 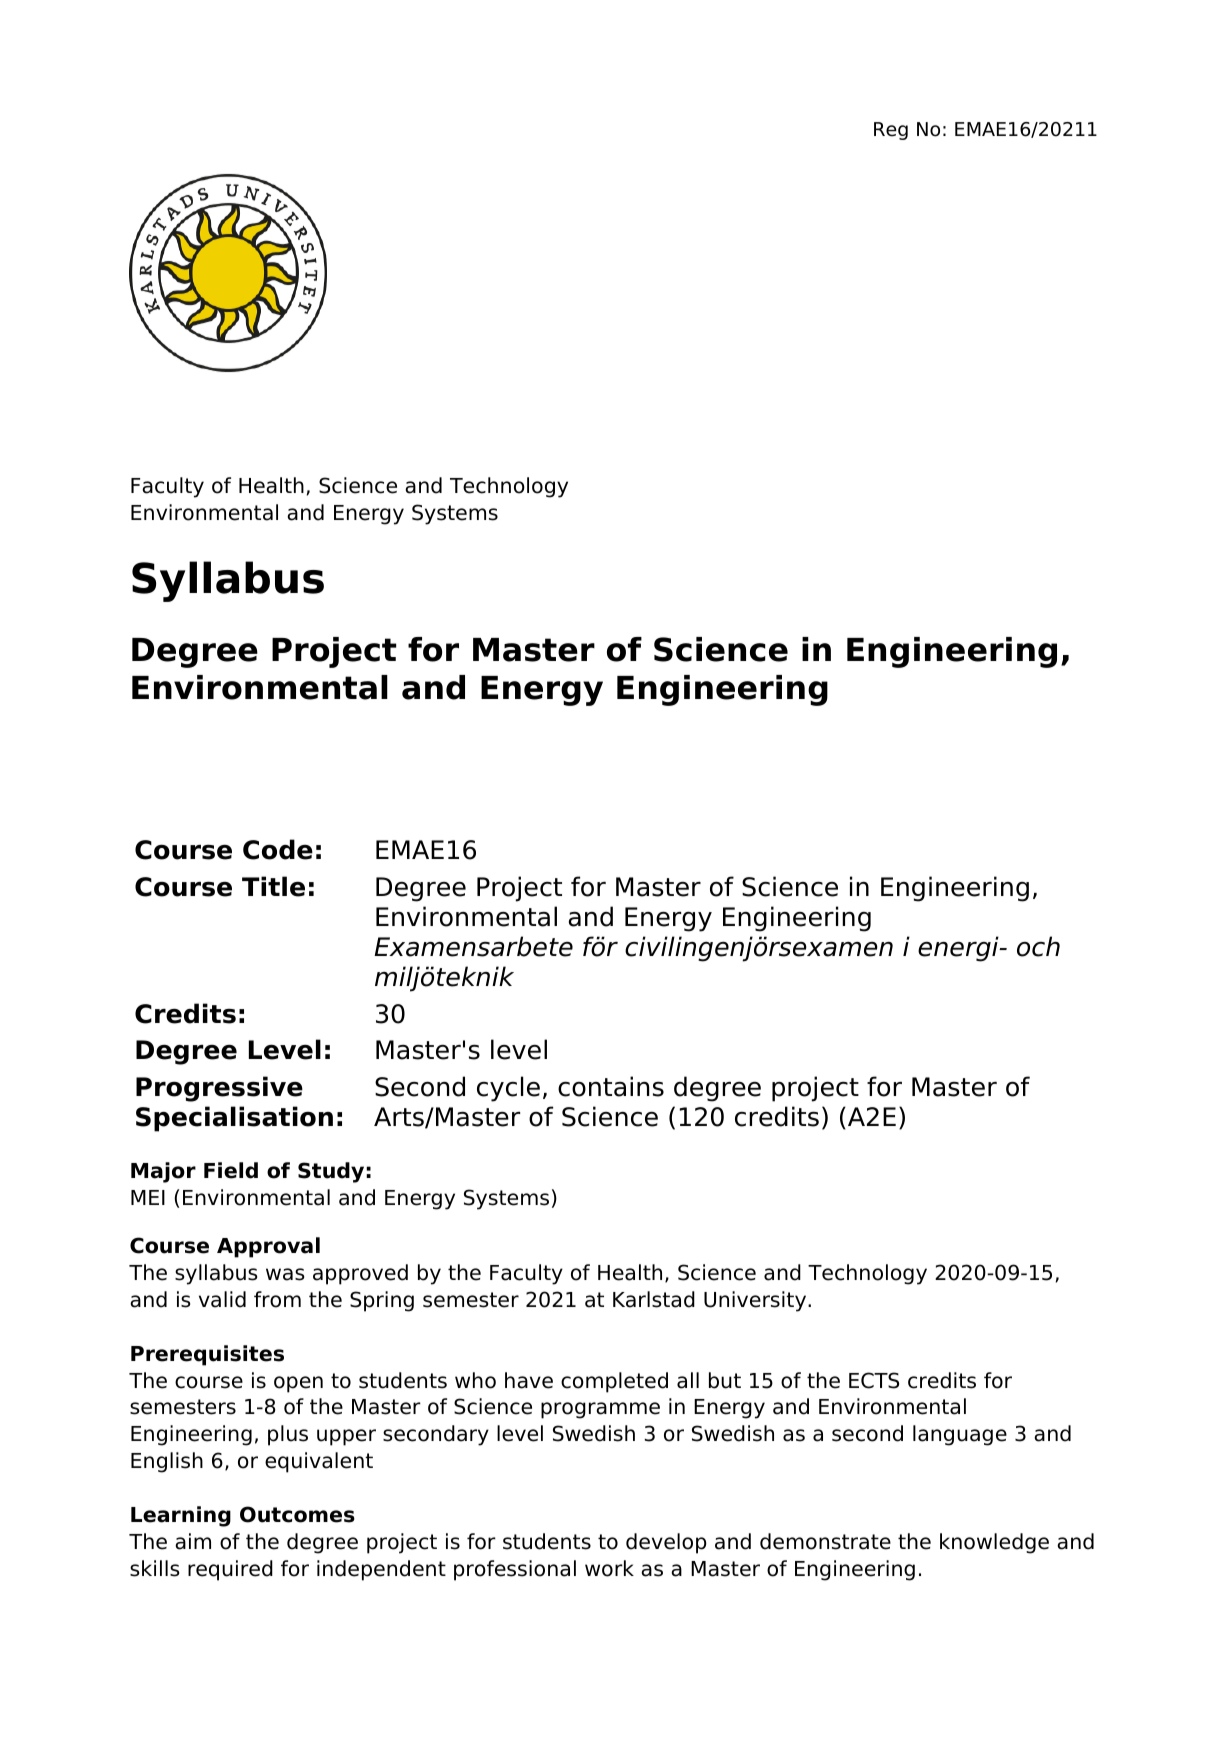 I want to click on University, so click(x=756, y=1301).
